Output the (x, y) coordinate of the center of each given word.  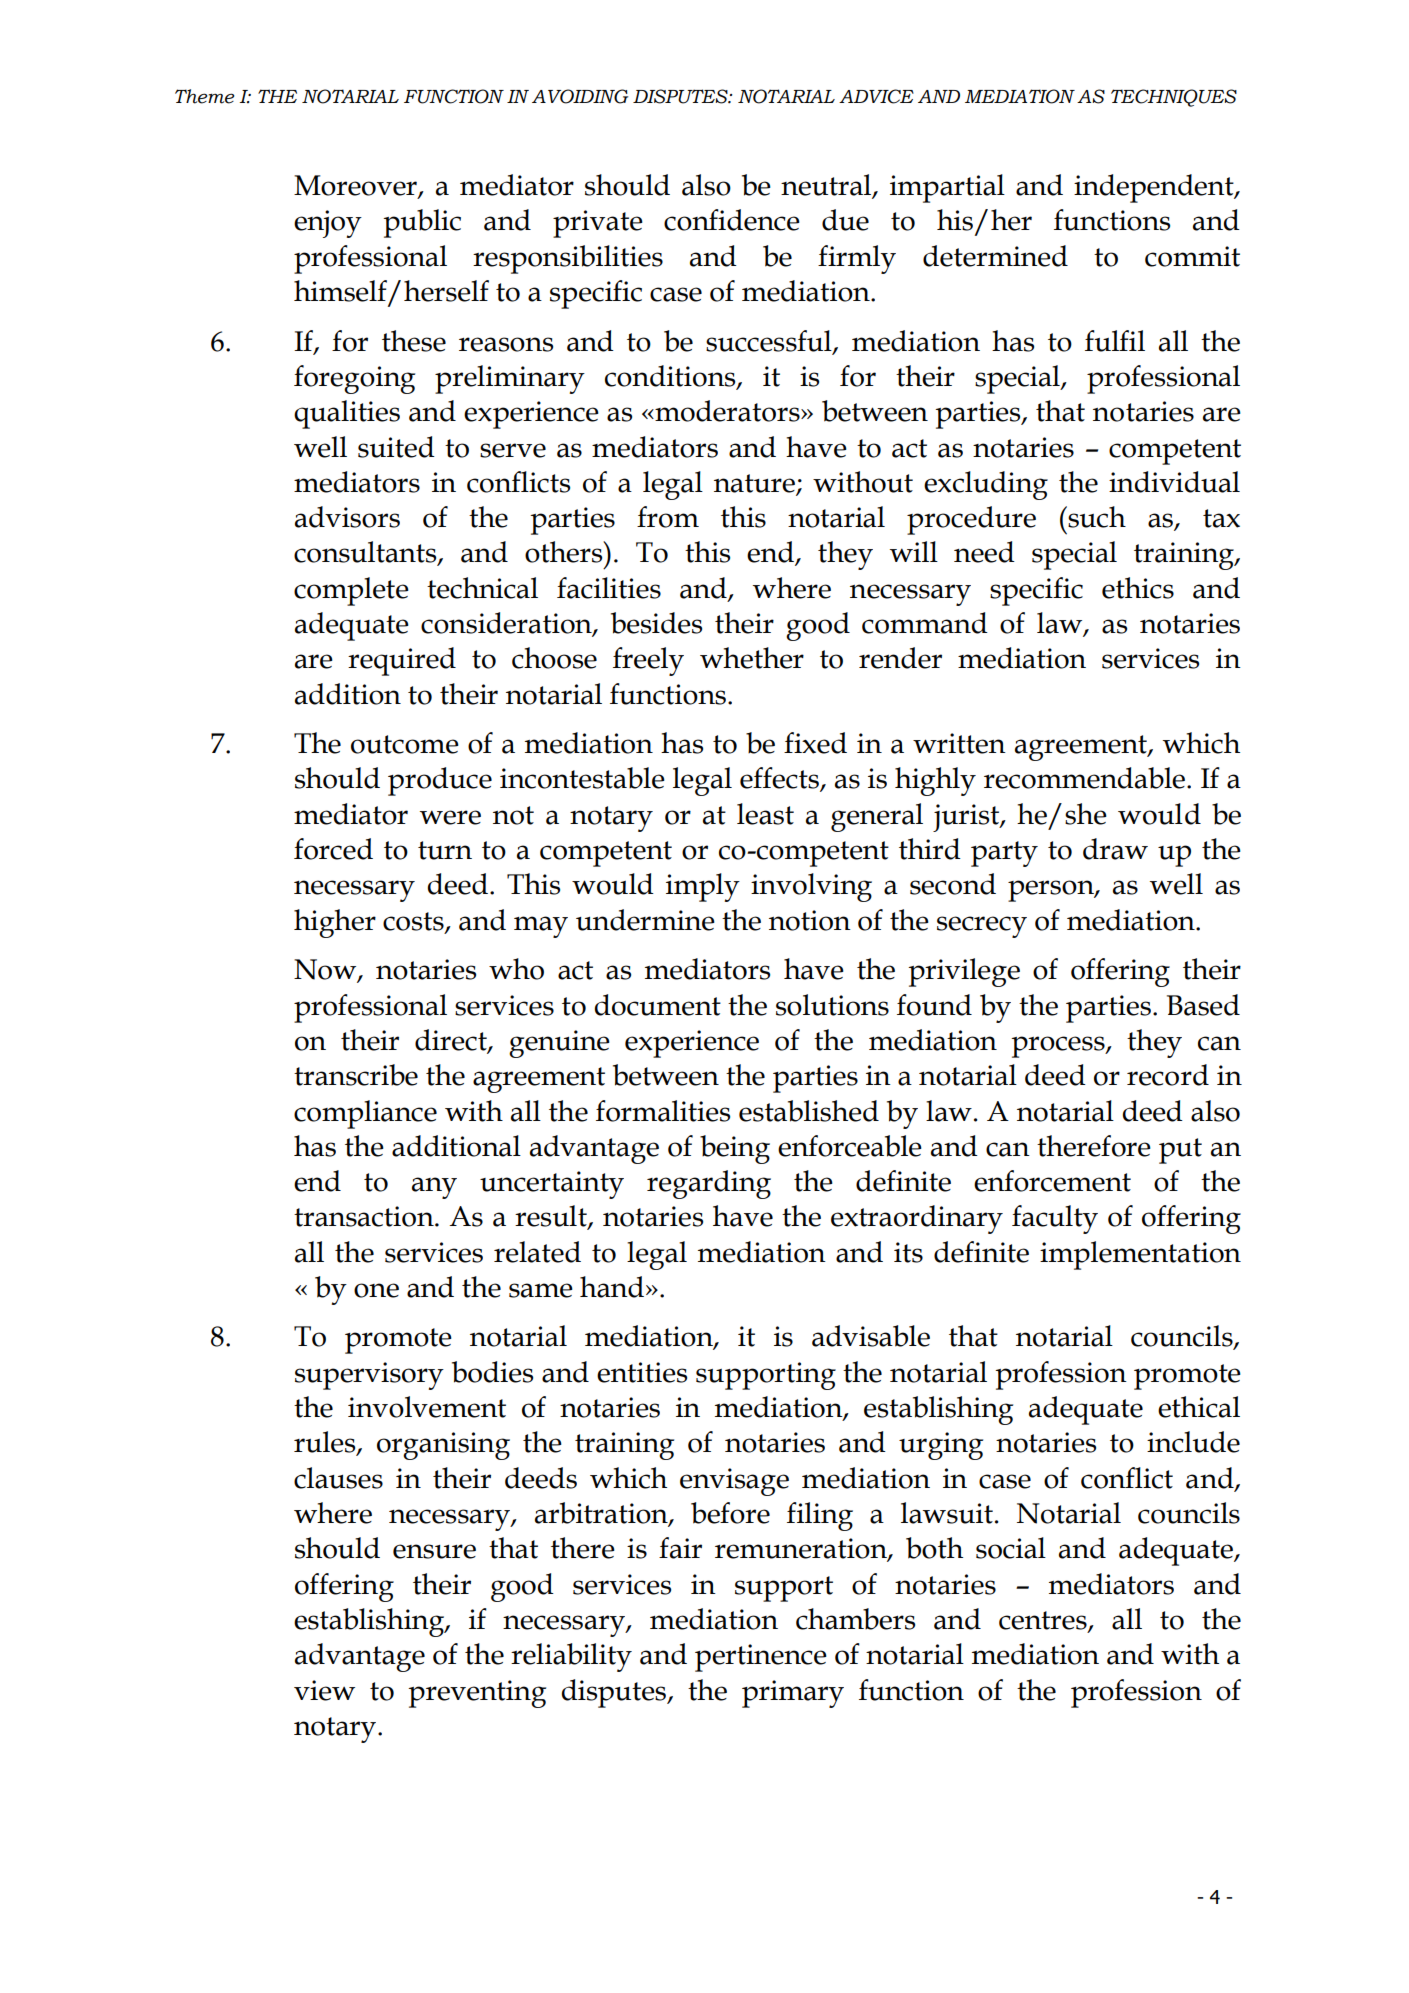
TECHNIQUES (1174, 98)
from (668, 517)
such (1096, 517)
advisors (347, 517)
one (376, 1290)
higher (335, 923)
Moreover (356, 186)
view (324, 1690)
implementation (1140, 1255)
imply (703, 887)
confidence (732, 220)
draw (1115, 849)
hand (612, 1287)
